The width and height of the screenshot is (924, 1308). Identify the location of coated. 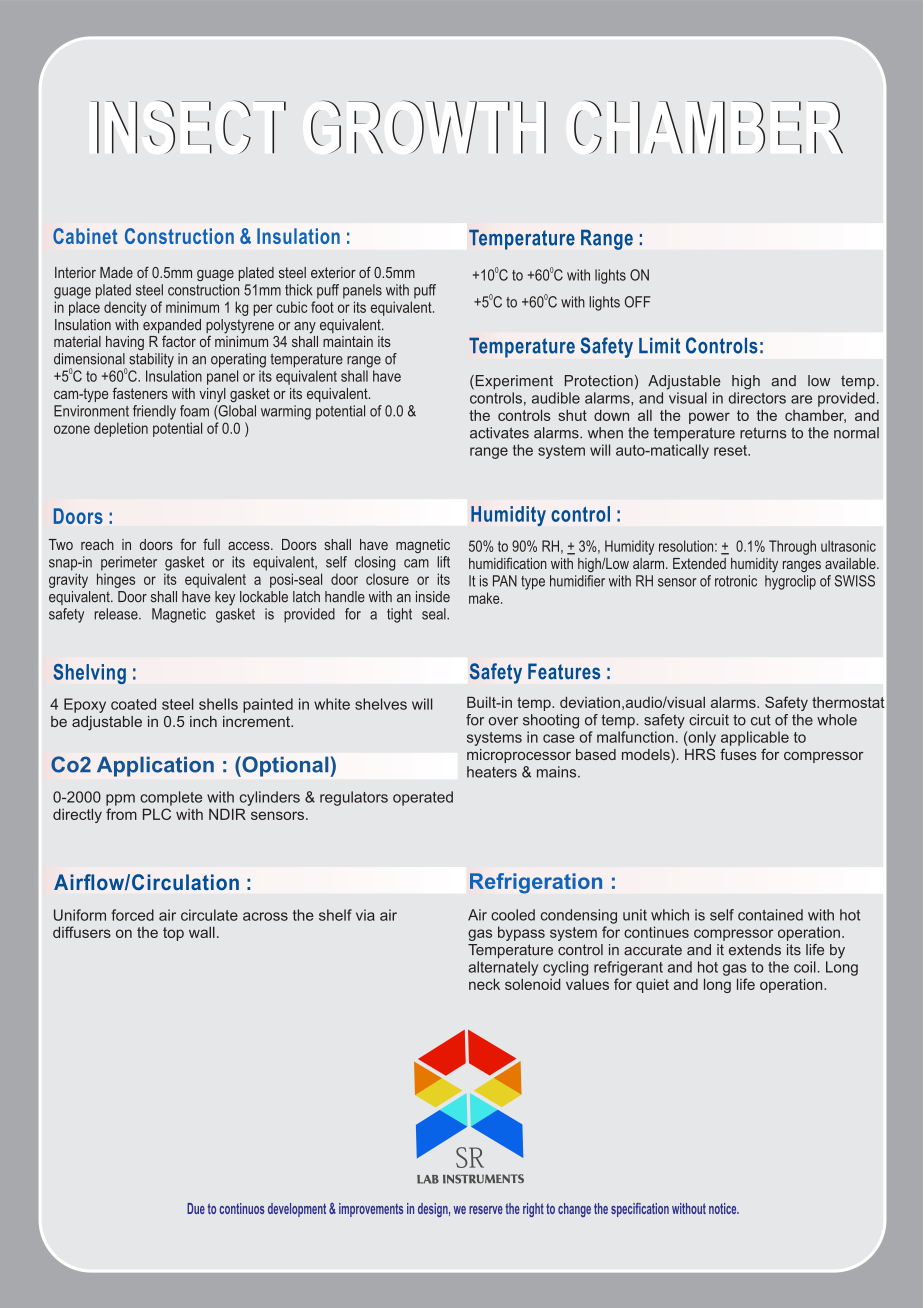
(133, 704).
